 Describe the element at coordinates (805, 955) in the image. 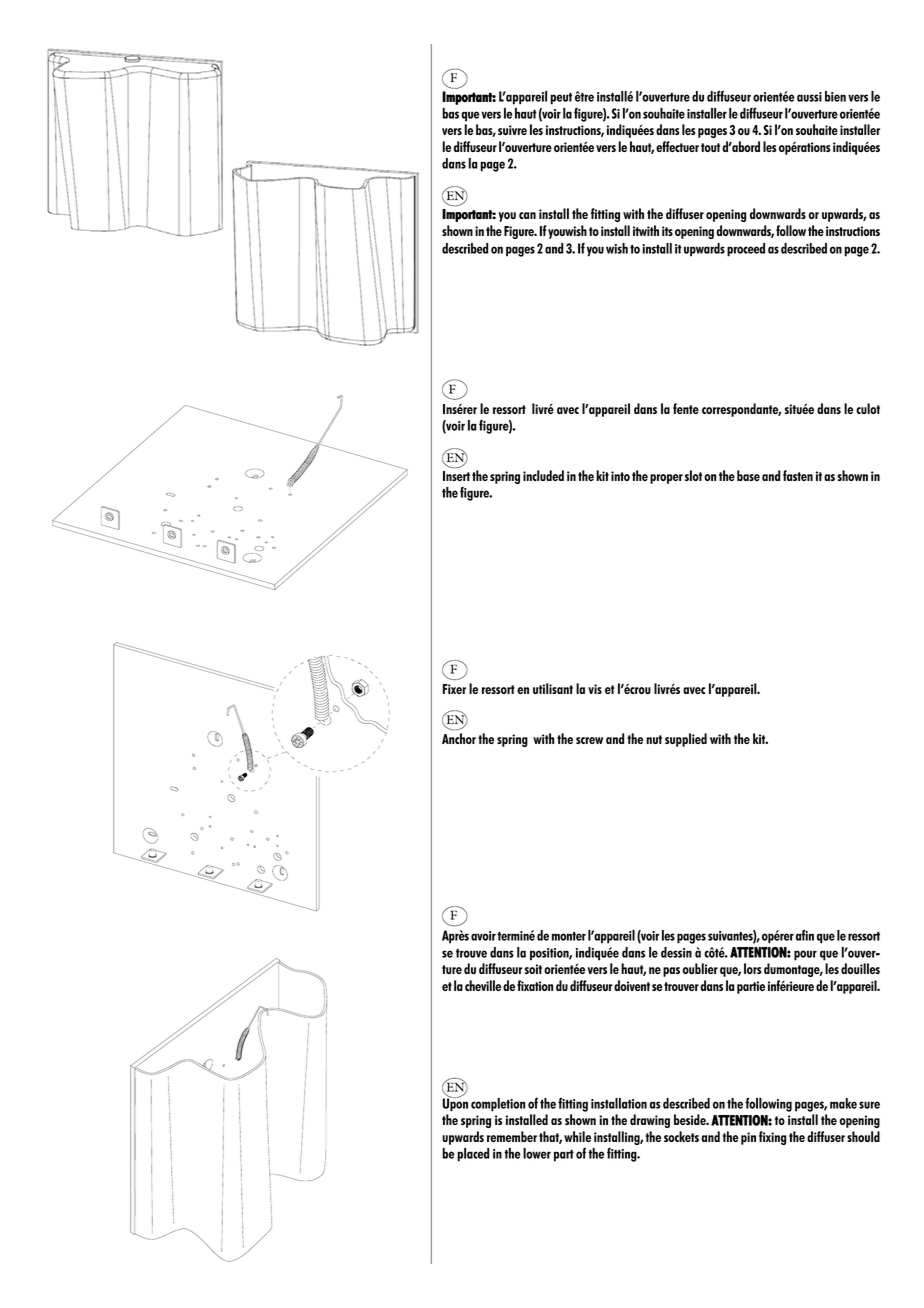

I see `pour` at that location.
